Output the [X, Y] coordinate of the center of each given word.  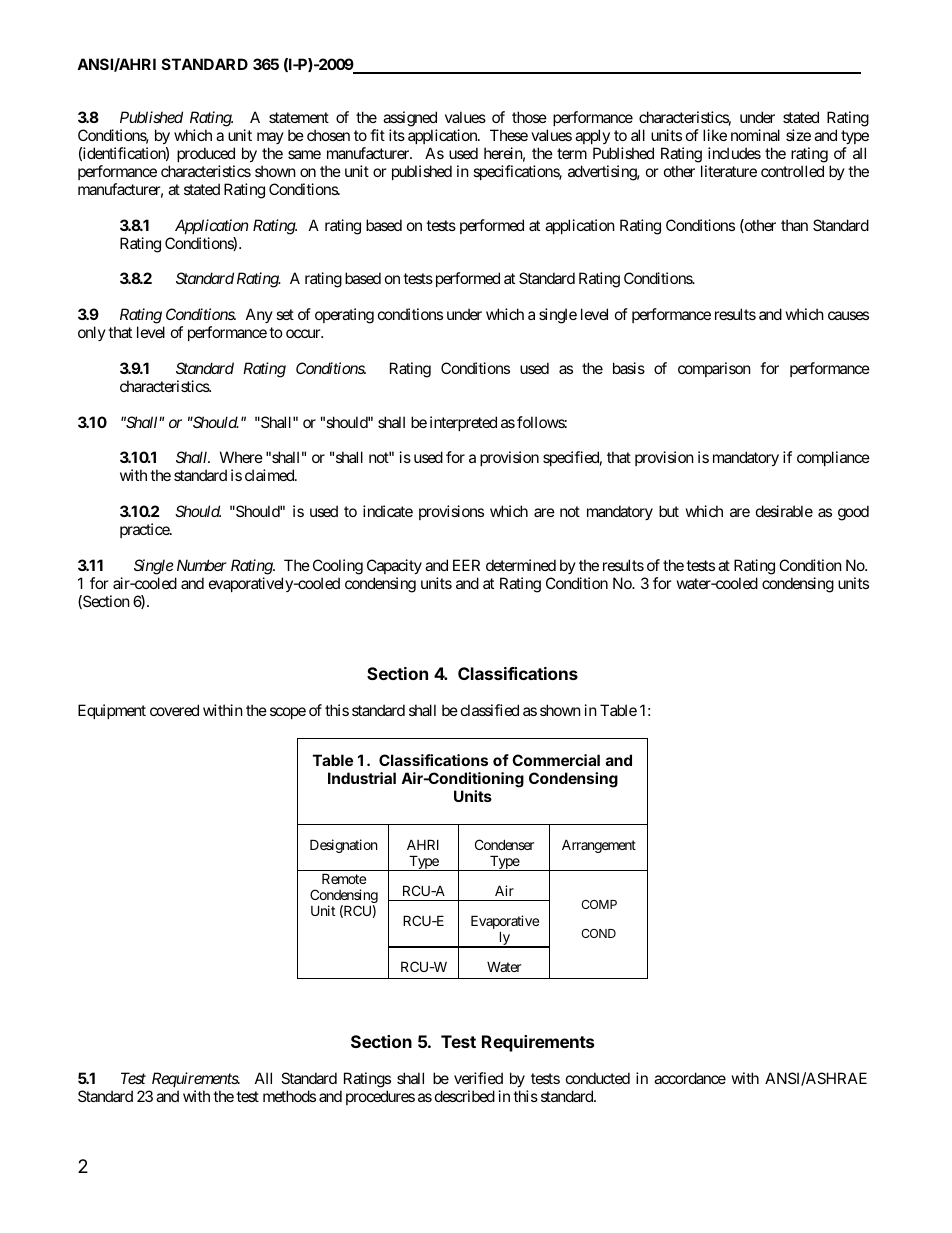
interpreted [463, 423]
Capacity [394, 566]
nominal [755, 135]
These [509, 135]
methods [289, 1096]
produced [206, 154]
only [92, 333]
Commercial [556, 760]
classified [490, 710]
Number [202, 565]
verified [478, 1078]
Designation [343, 846]
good [853, 513]
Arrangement [599, 846]
